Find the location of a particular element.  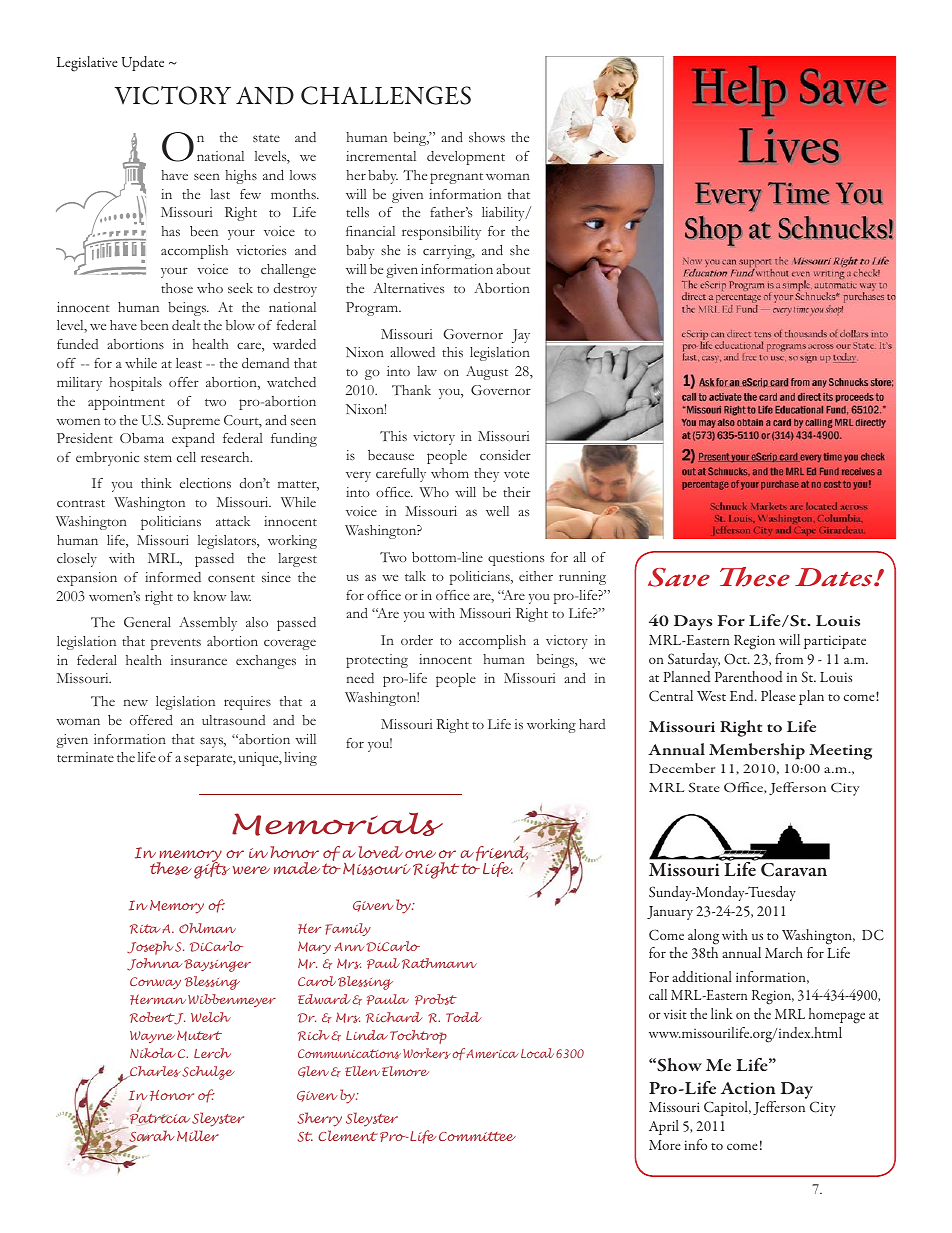

Sherry is located at coordinates (320, 1119).
